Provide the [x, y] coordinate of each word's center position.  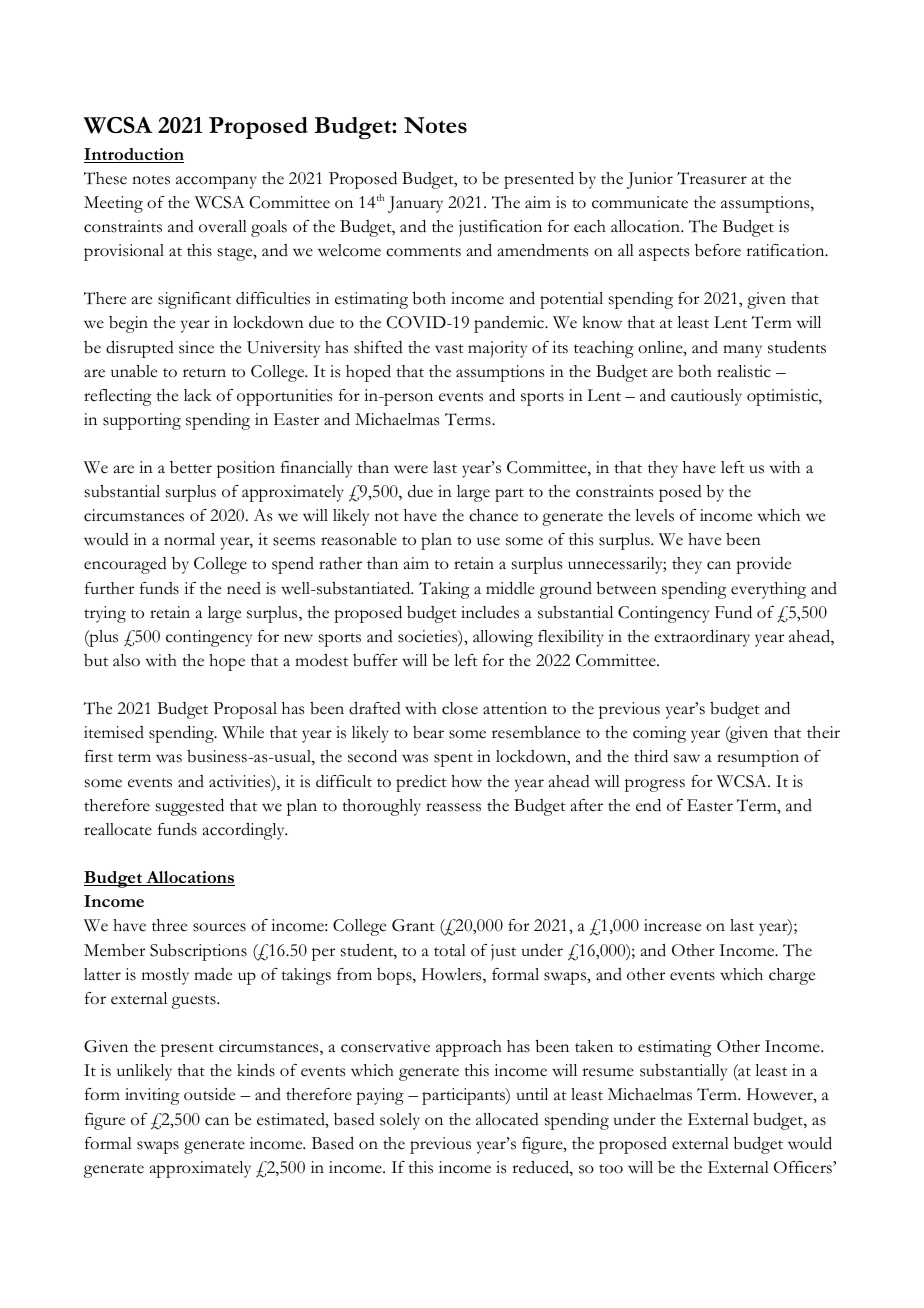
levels [654, 515]
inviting [152, 1096]
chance [493, 515]
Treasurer [712, 178]
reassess [453, 807]
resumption [758, 758]
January [415, 204]
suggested [190, 807]
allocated [507, 1119]
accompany [216, 182]
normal [189, 539]
